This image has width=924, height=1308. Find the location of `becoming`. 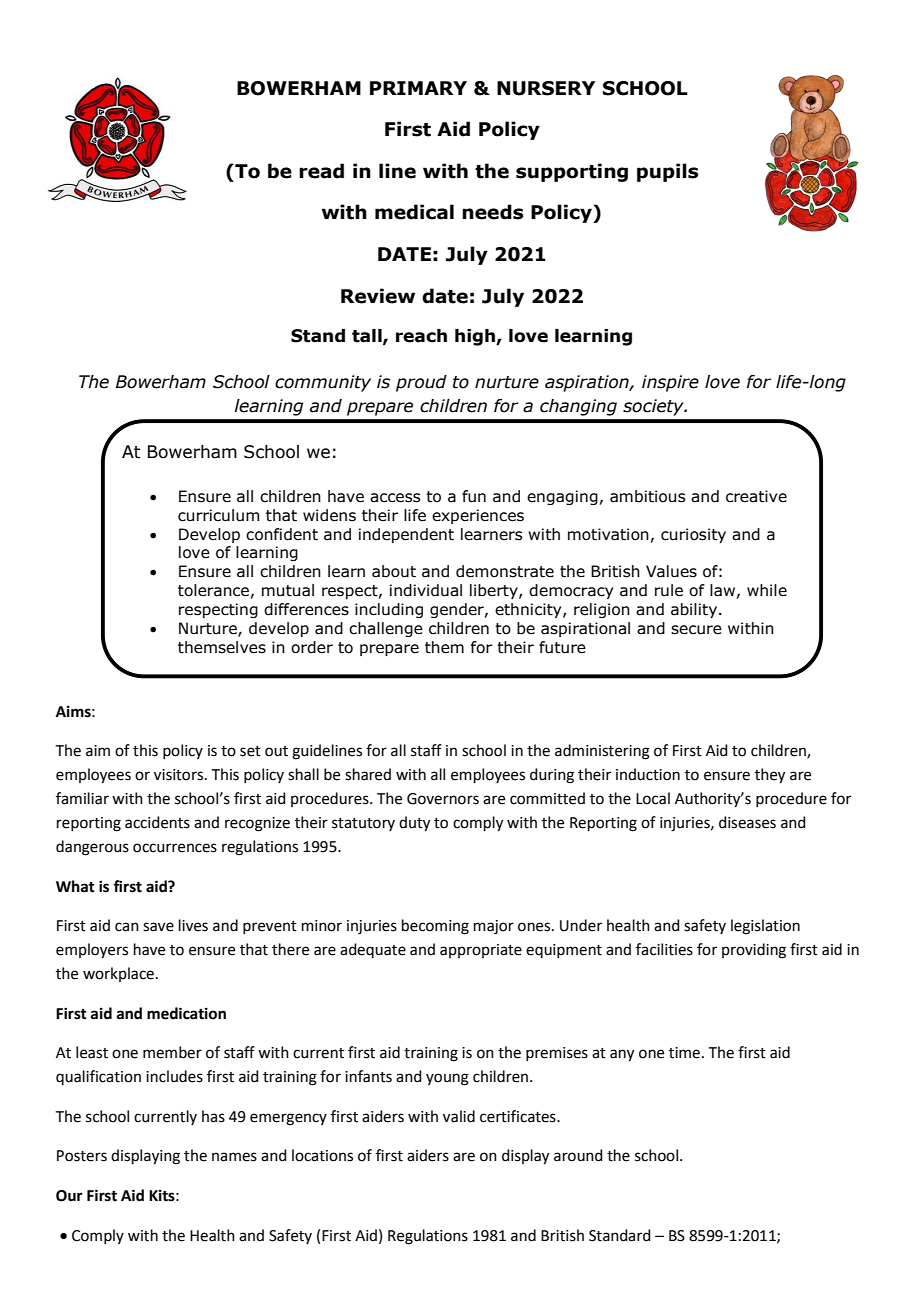

becoming is located at coordinates (435, 927).
